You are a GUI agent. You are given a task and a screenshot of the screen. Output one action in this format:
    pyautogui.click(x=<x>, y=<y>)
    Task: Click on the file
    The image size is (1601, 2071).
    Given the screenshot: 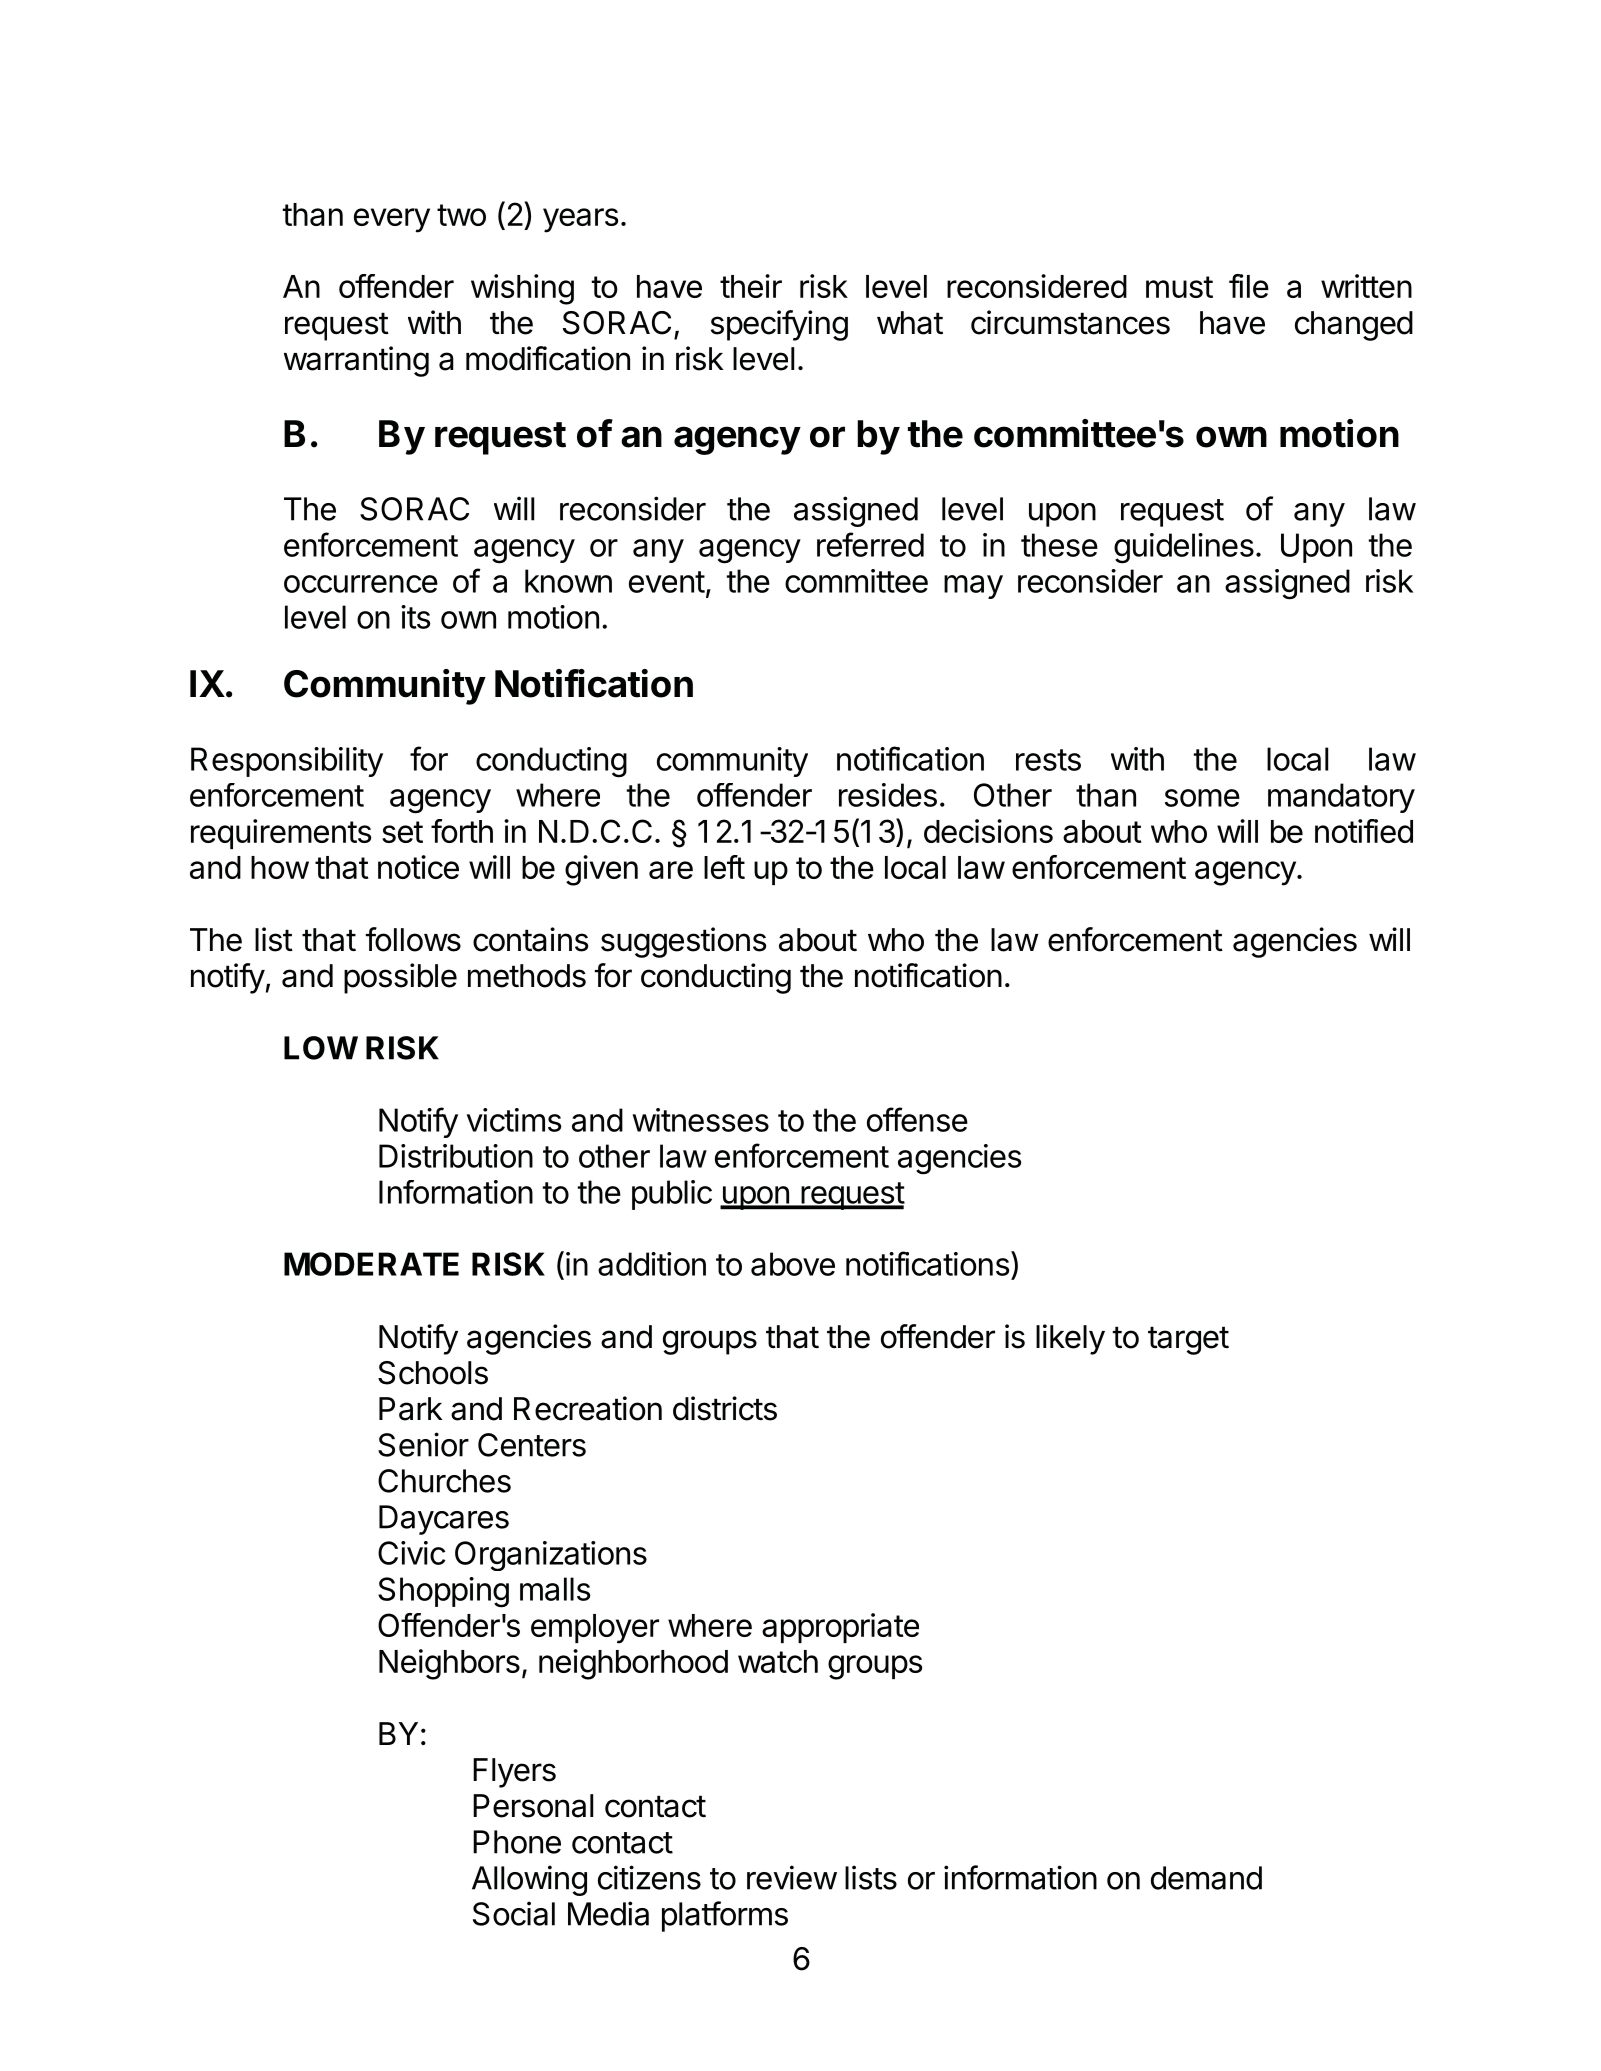 What is the action you would take?
    pyautogui.click(x=1249, y=286)
